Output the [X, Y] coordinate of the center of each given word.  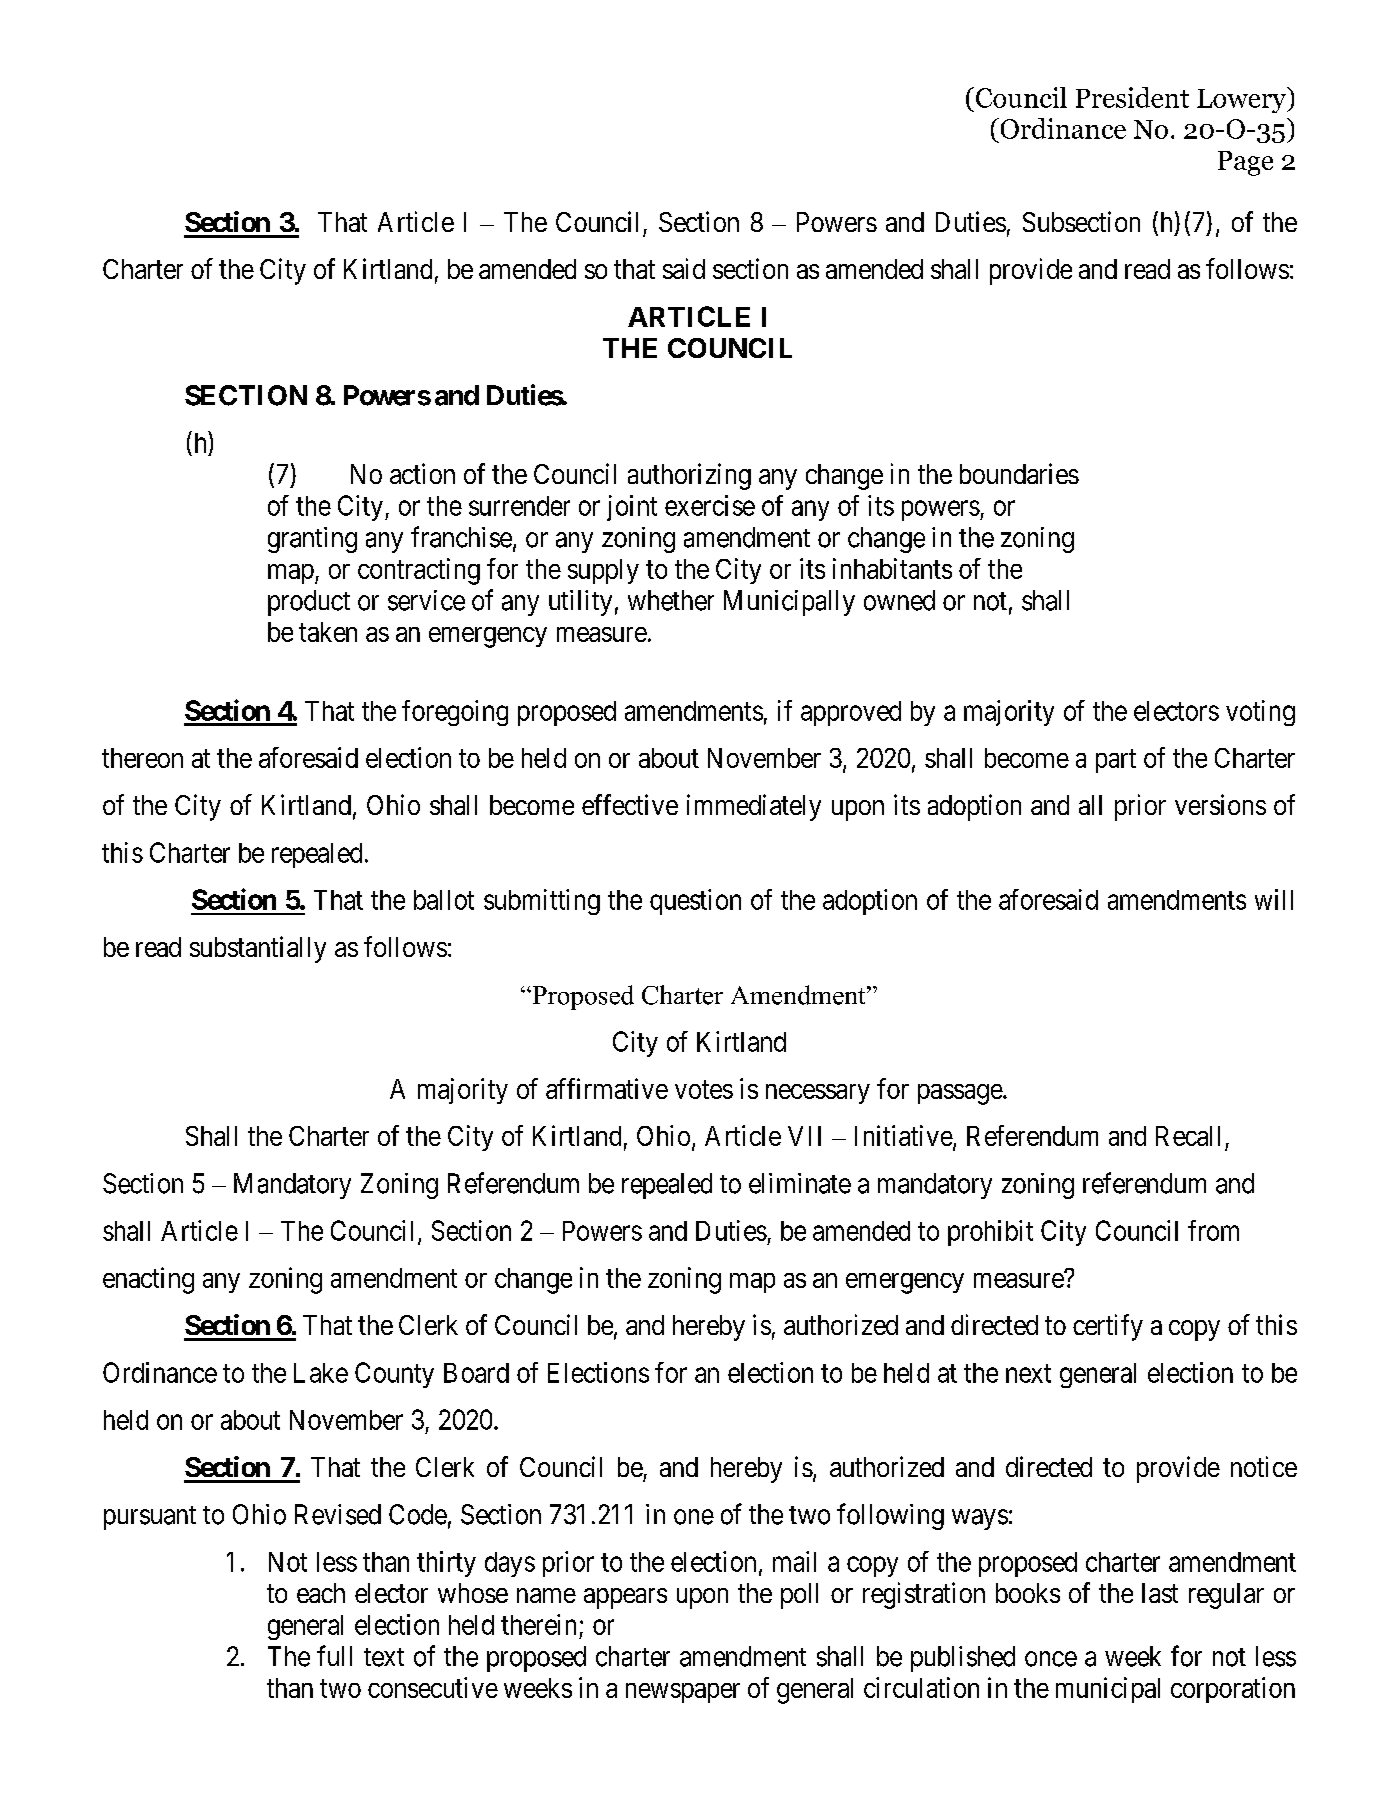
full [334, 1655]
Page [1245, 163]
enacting [148, 1280]
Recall [1188, 1136]
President [1132, 97]
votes [704, 1089]
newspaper [683, 1693]
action [422, 473]
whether [671, 600]
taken [328, 632]
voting [1260, 713]
